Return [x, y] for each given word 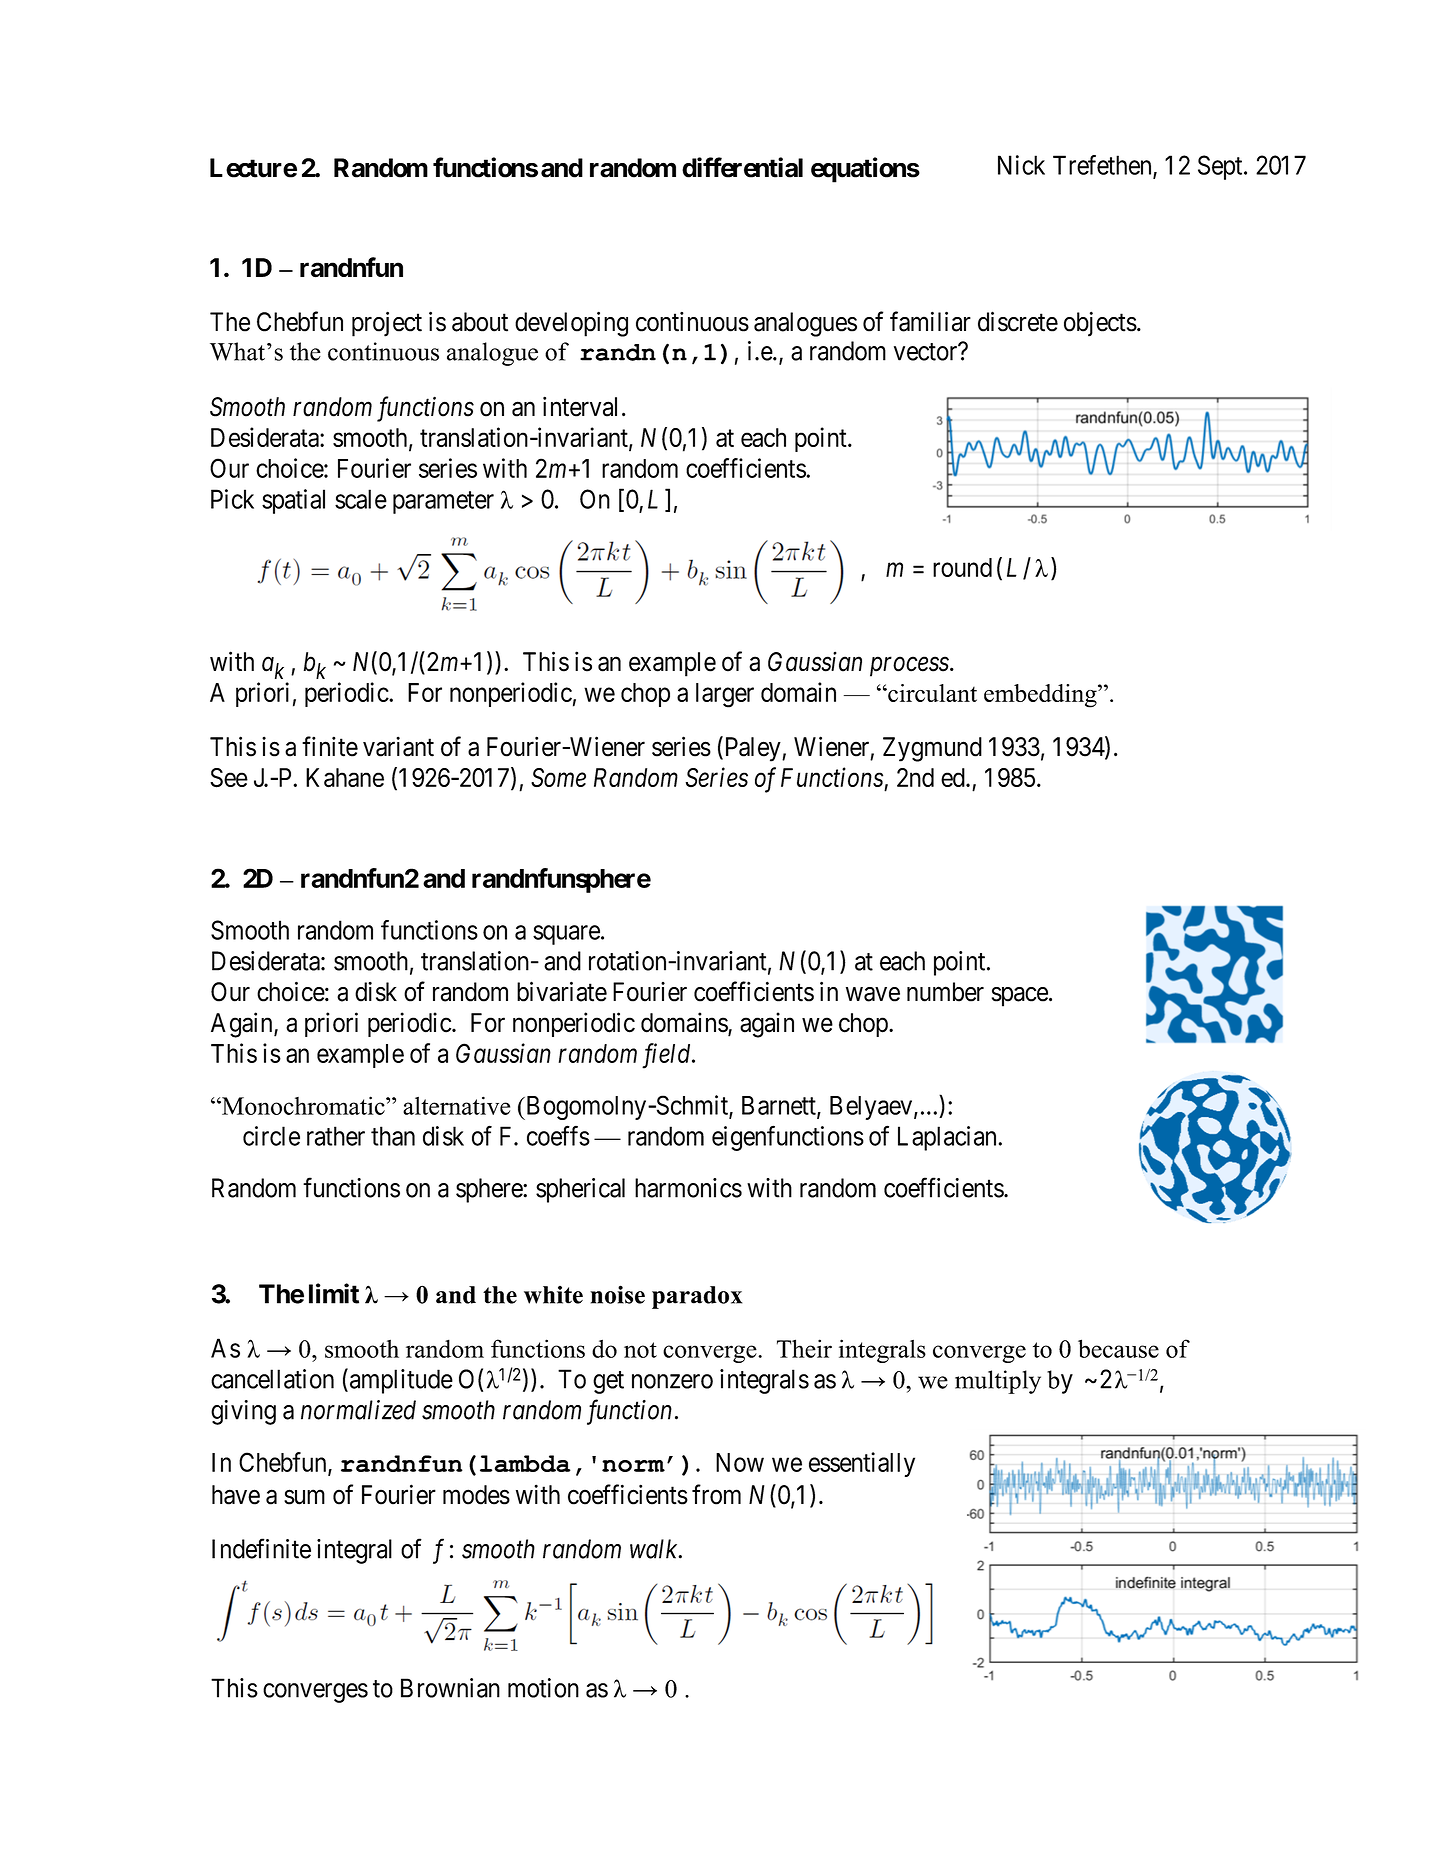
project [387, 324]
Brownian [450, 1688]
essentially [862, 1464]
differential [742, 167]
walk [655, 1549]
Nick [1021, 165]
